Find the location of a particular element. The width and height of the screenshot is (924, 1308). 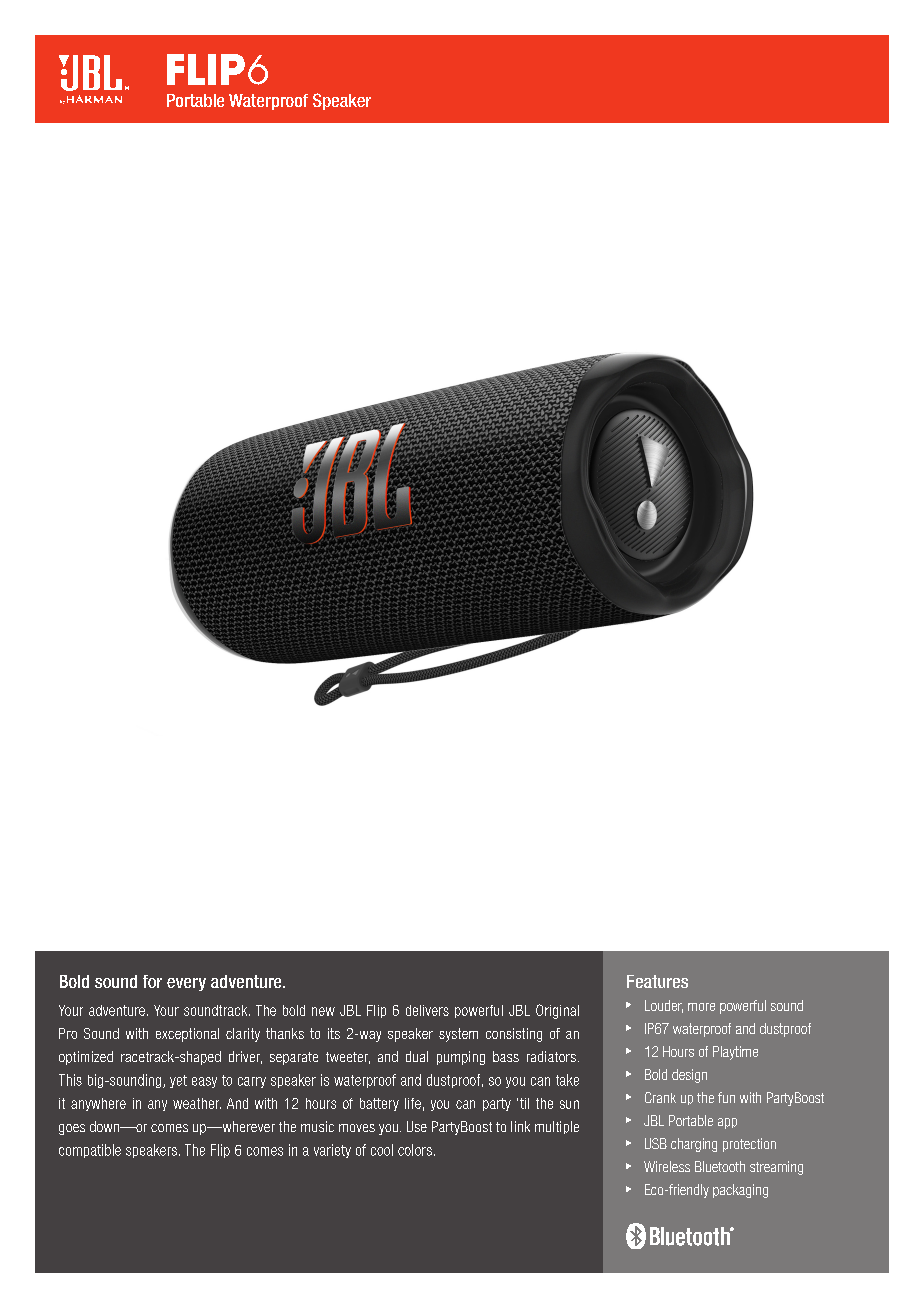

life is located at coordinates (413, 1103).
